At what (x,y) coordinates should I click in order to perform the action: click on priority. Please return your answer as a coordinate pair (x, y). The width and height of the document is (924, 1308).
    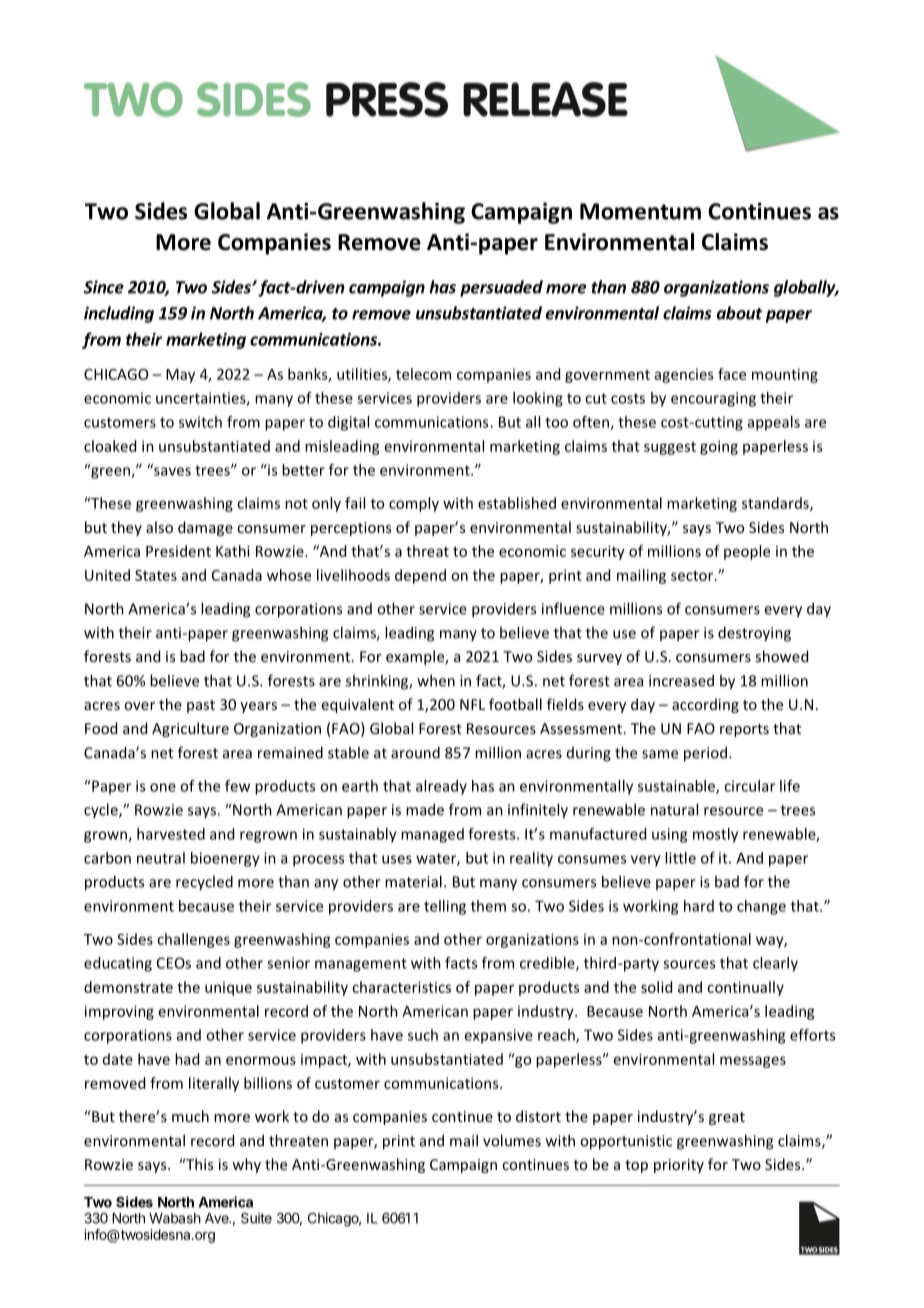
    Looking at the image, I should click on (679, 1166).
